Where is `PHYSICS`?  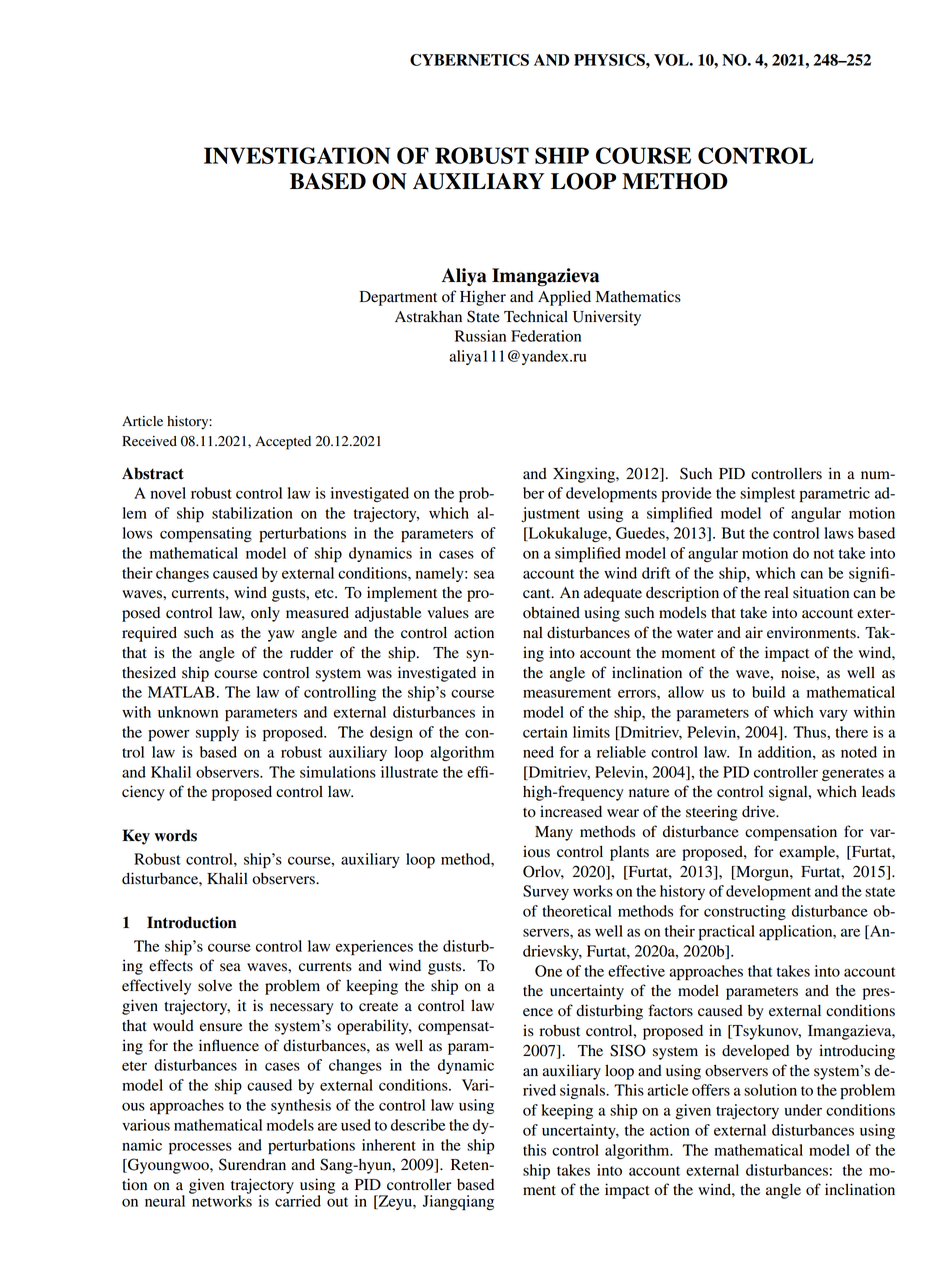
PHYSICS is located at coordinates (610, 60).
